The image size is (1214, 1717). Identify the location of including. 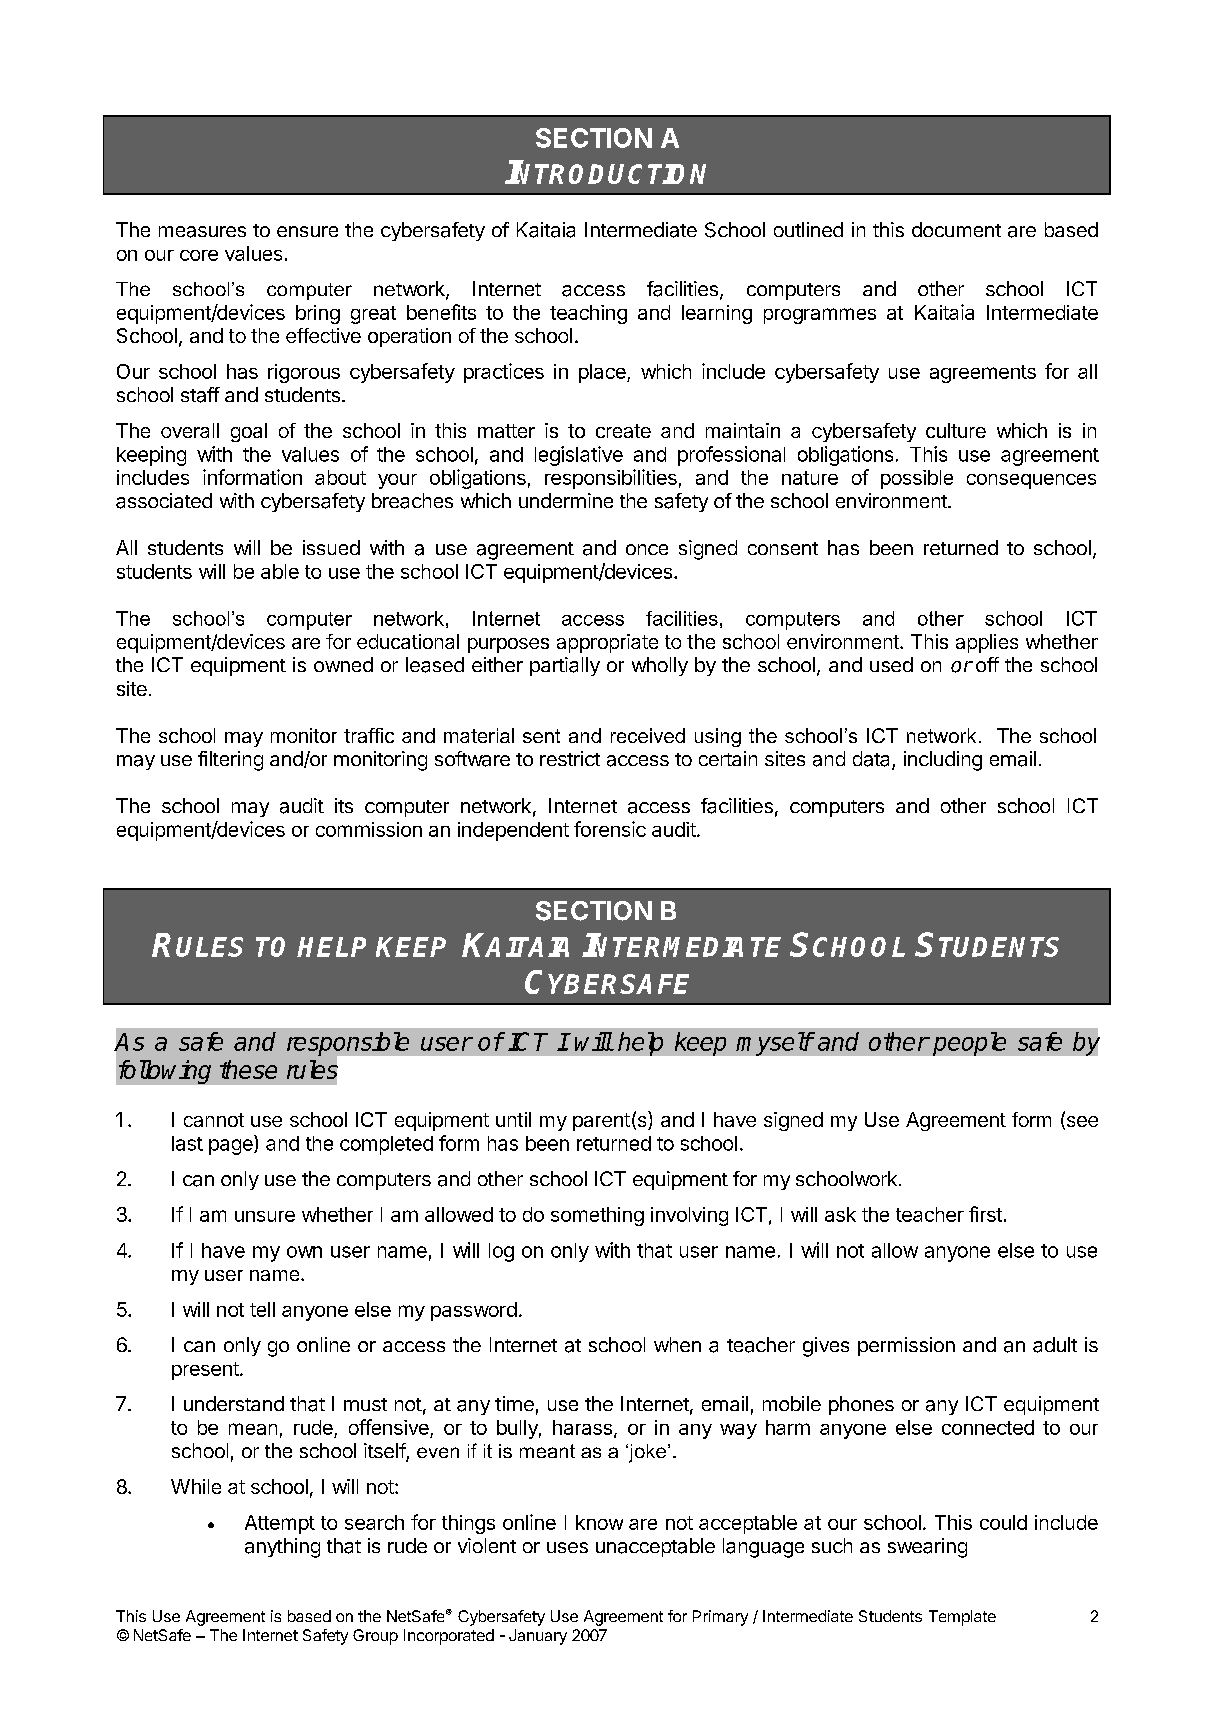
(943, 761).
